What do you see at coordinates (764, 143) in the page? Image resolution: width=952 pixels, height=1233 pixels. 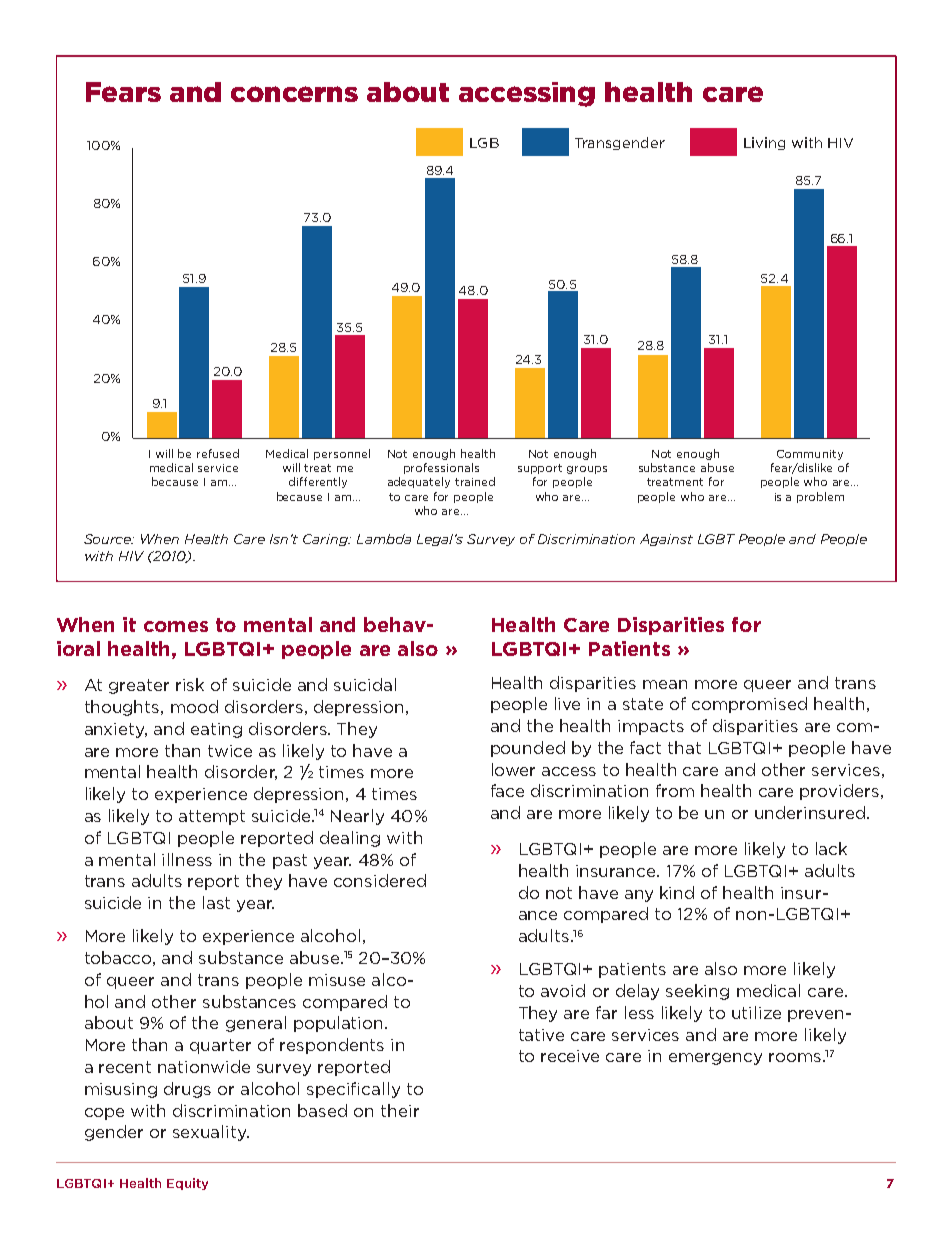 I see `Living` at bounding box center [764, 143].
